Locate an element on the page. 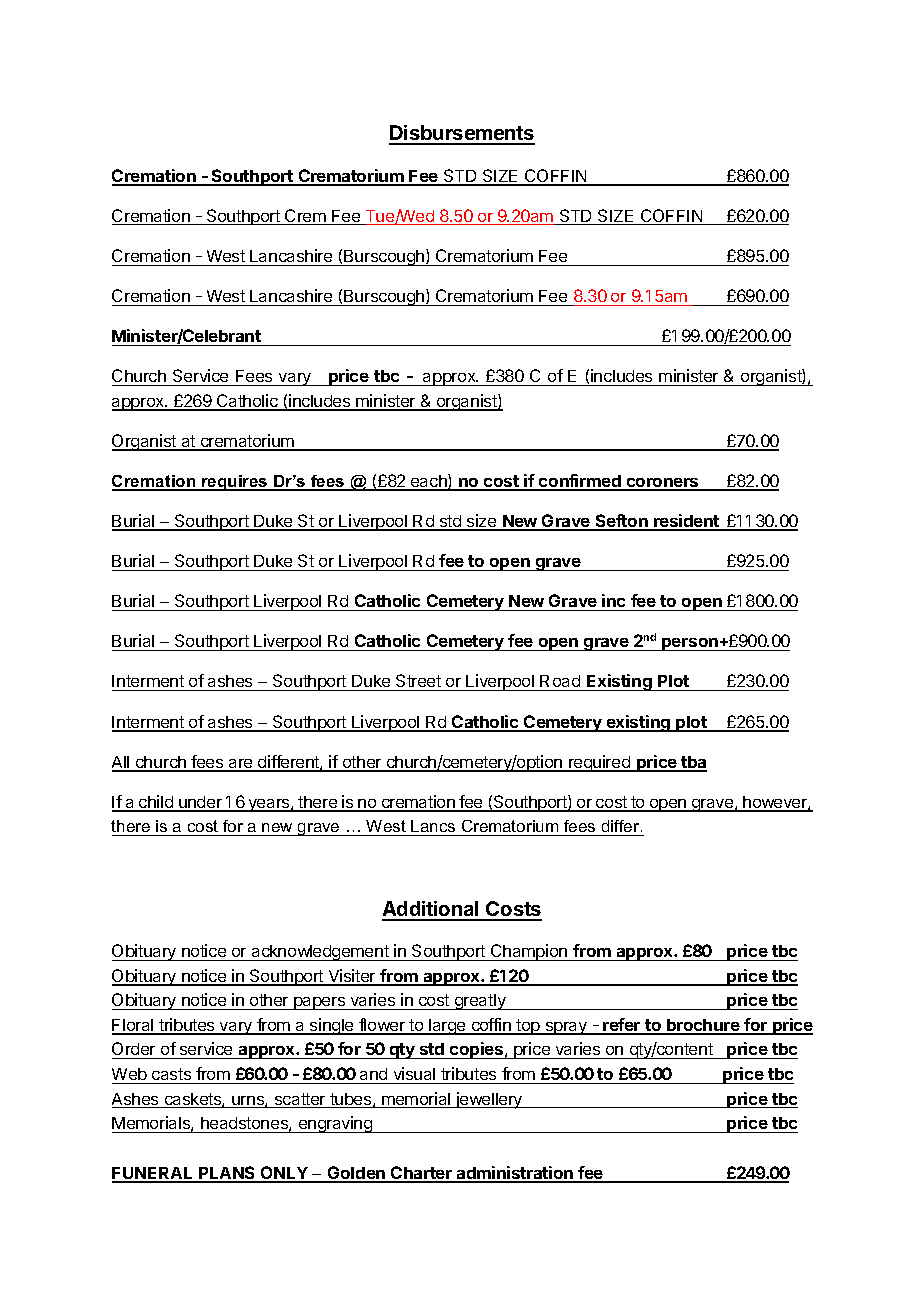 This page has height=1308, width=924. coroners is located at coordinates (662, 484).
